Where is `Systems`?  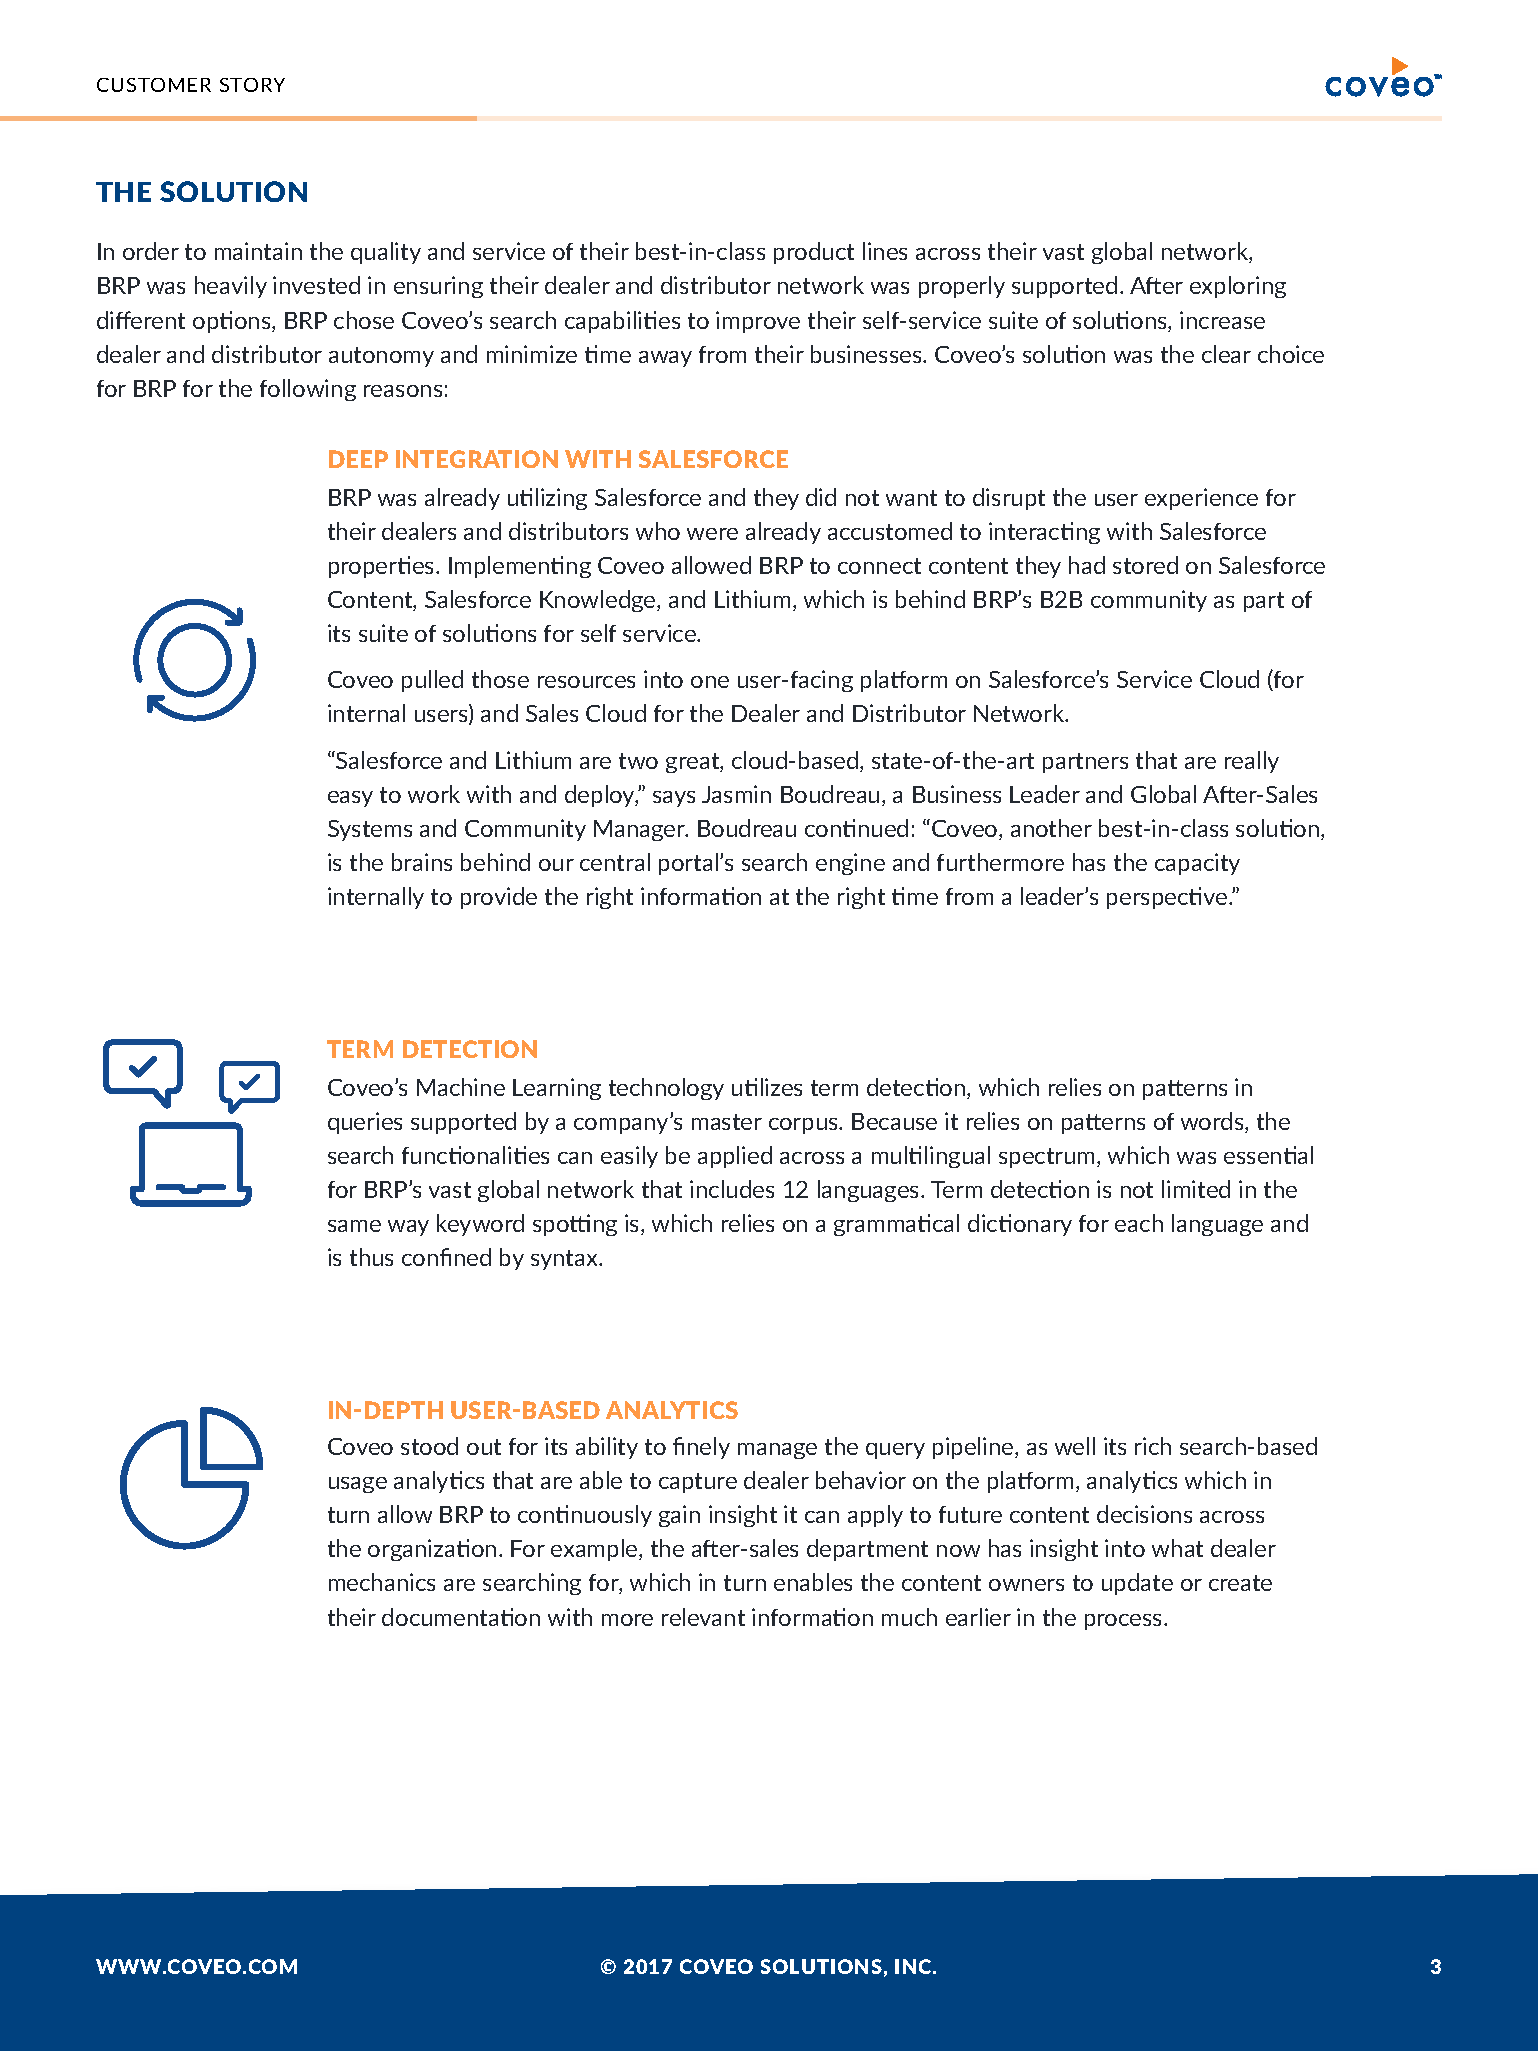 Systems is located at coordinates (370, 830).
